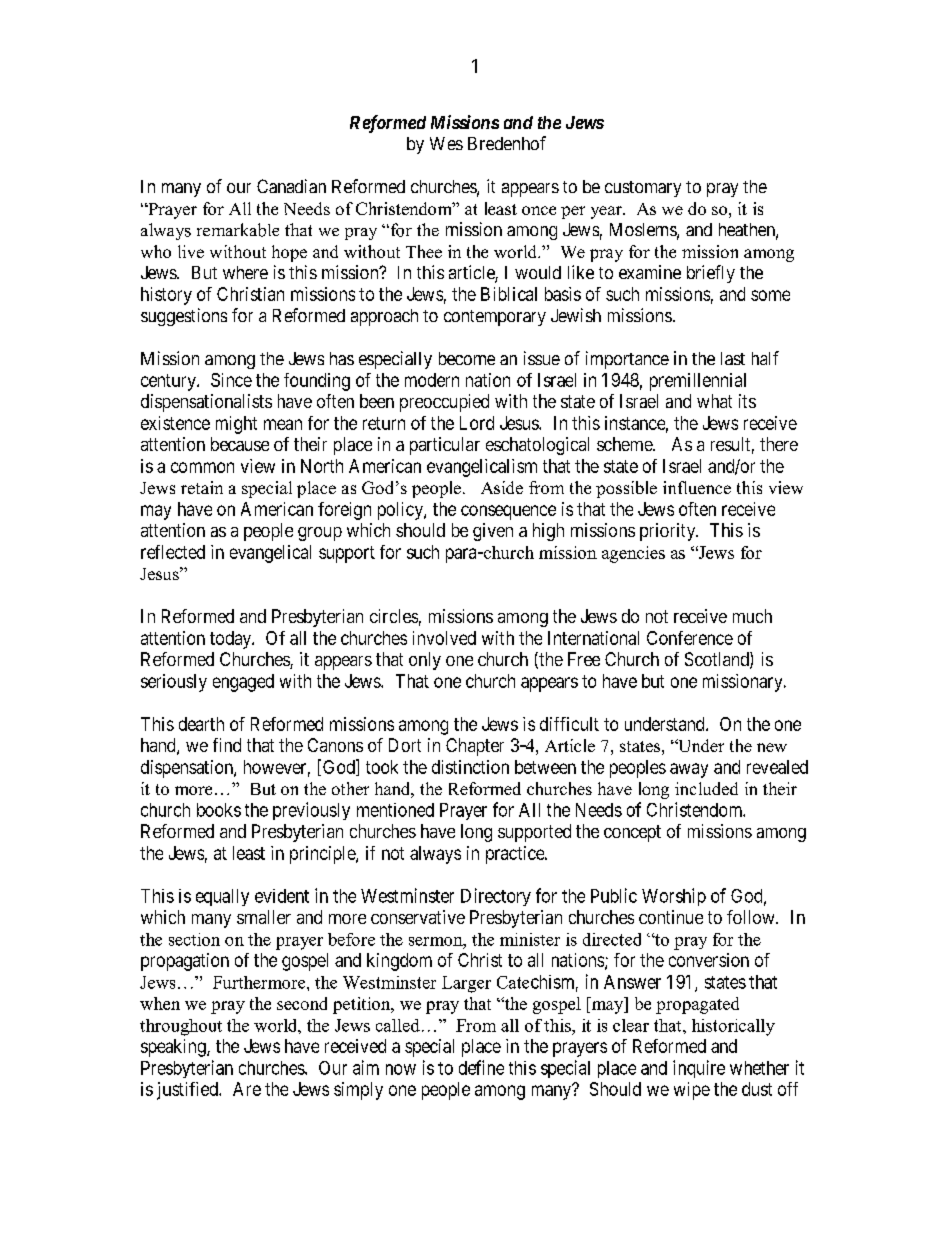 This page has height=1233, width=952. What do you see at coordinates (496, 897) in the page?
I see `Directory` at bounding box center [496, 897].
